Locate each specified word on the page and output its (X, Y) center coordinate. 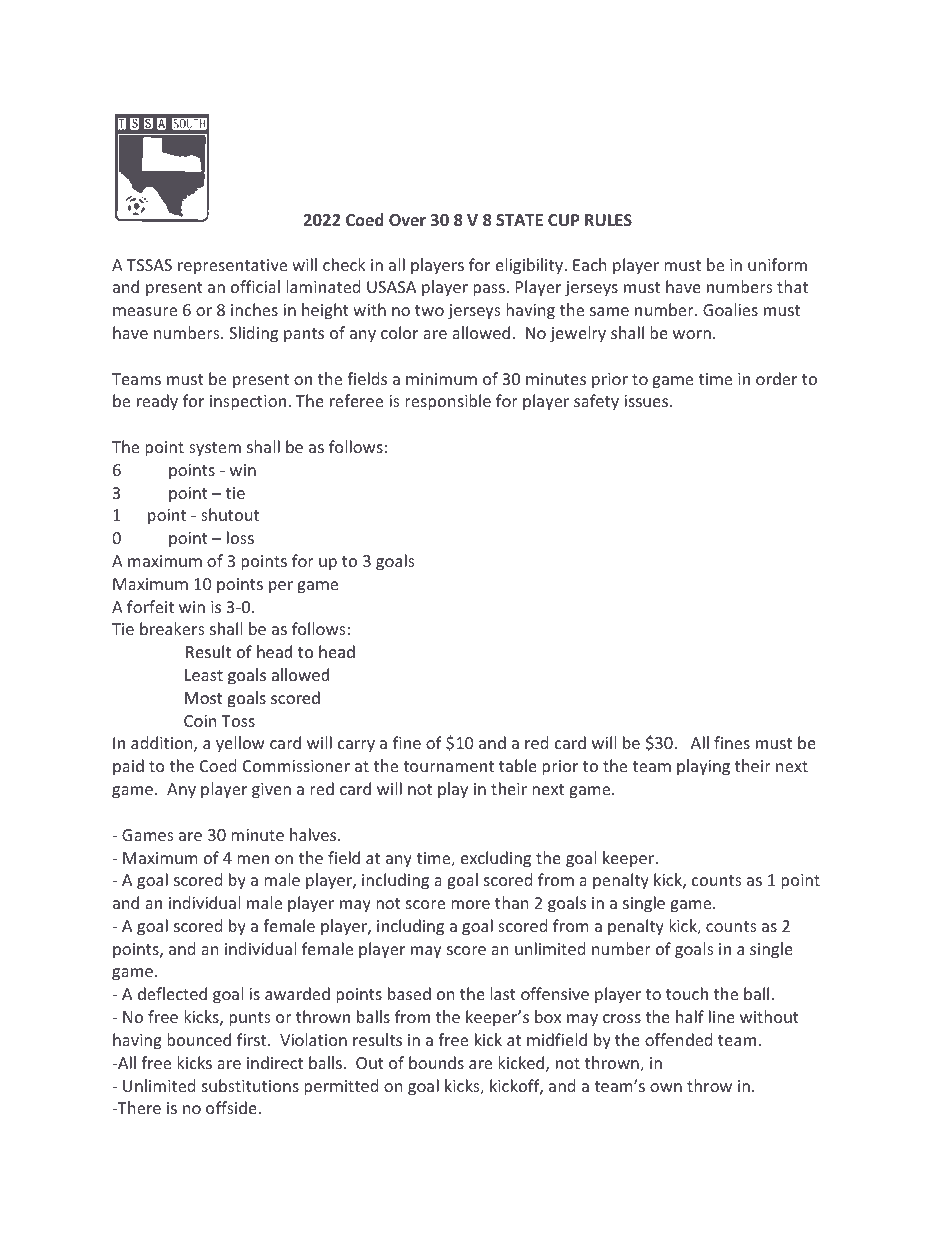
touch (687, 993)
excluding (496, 859)
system (215, 449)
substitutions (250, 1085)
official (255, 286)
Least (204, 675)
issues (648, 401)
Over (407, 220)
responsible (448, 402)
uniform (777, 264)
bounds (436, 1062)
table (518, 765)
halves (314, 834)
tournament (448, 766)
